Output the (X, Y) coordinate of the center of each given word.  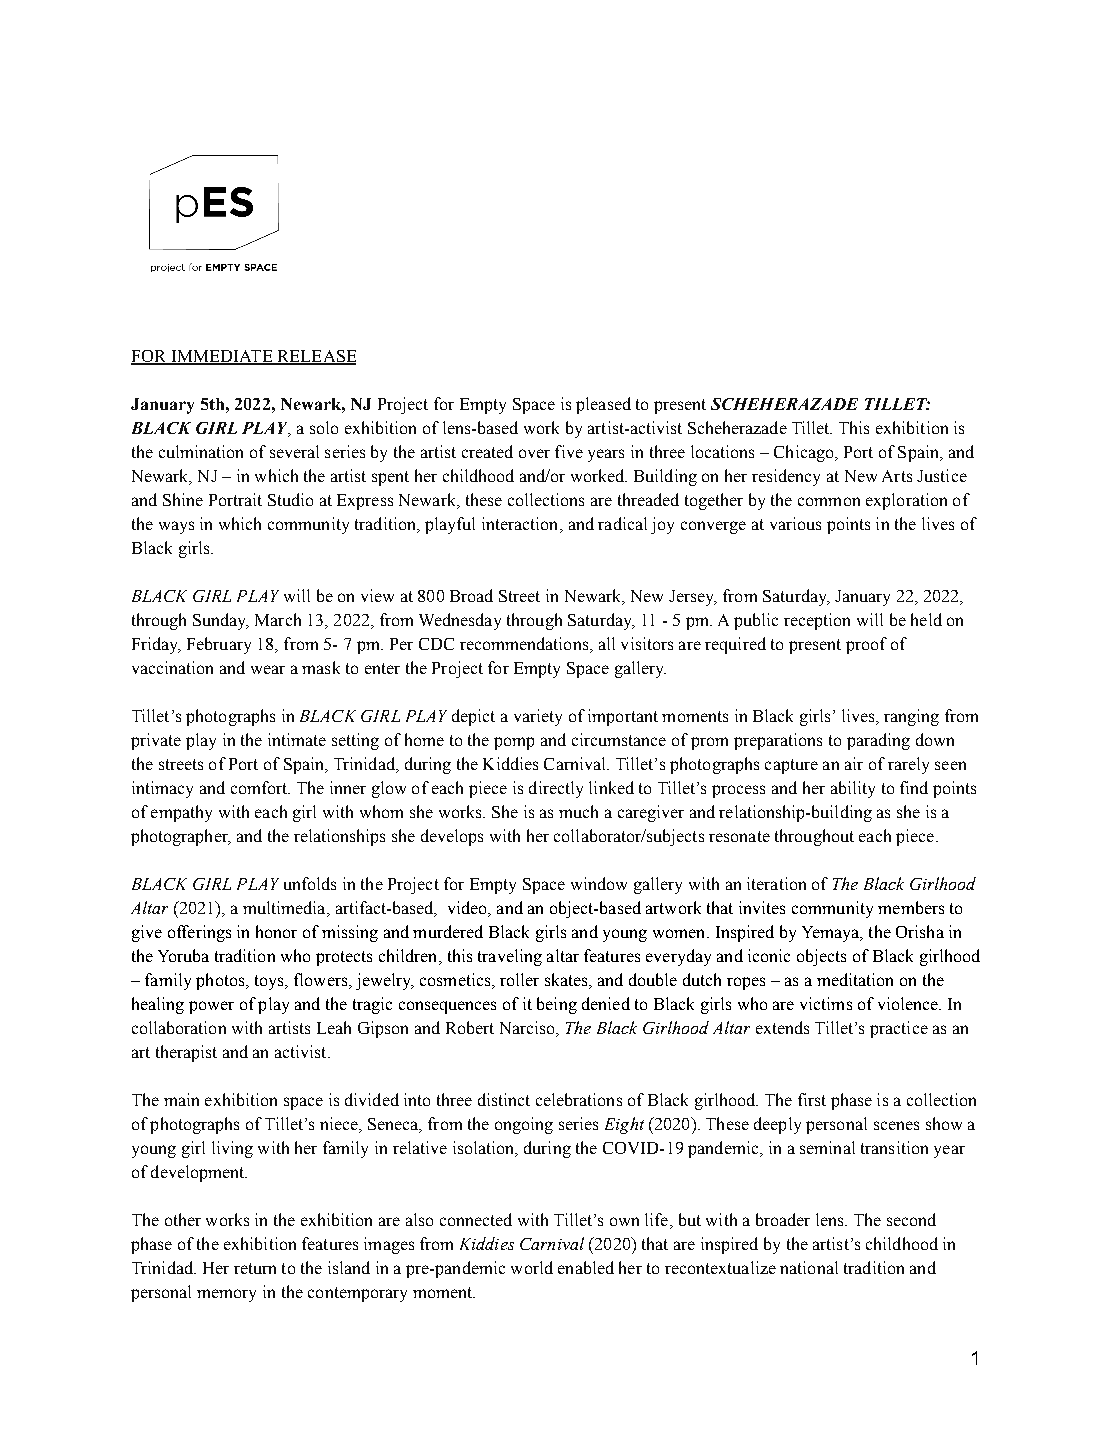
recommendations (525, 645)
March (278, 619)
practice (899, 1029)
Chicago (805, 453)
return (255, 1268)
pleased (603, 405)
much (578, 811)
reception (817, 621)
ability (853, 789)
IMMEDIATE (222, 357)
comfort (260, 787)
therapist (186, 1053)
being (557, 1005)
